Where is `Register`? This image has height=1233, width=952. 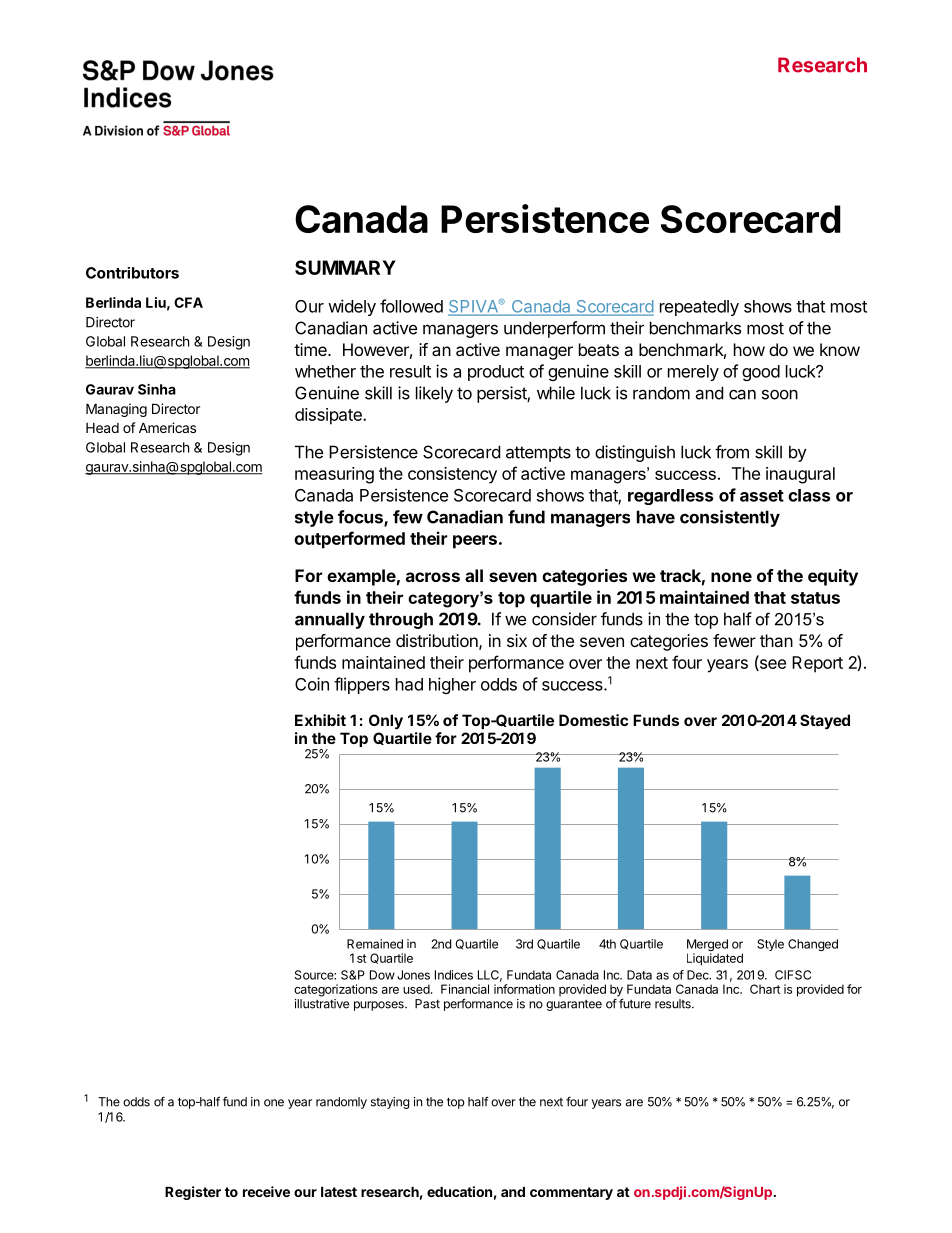 Register is located at coordinates (193, 1193).
